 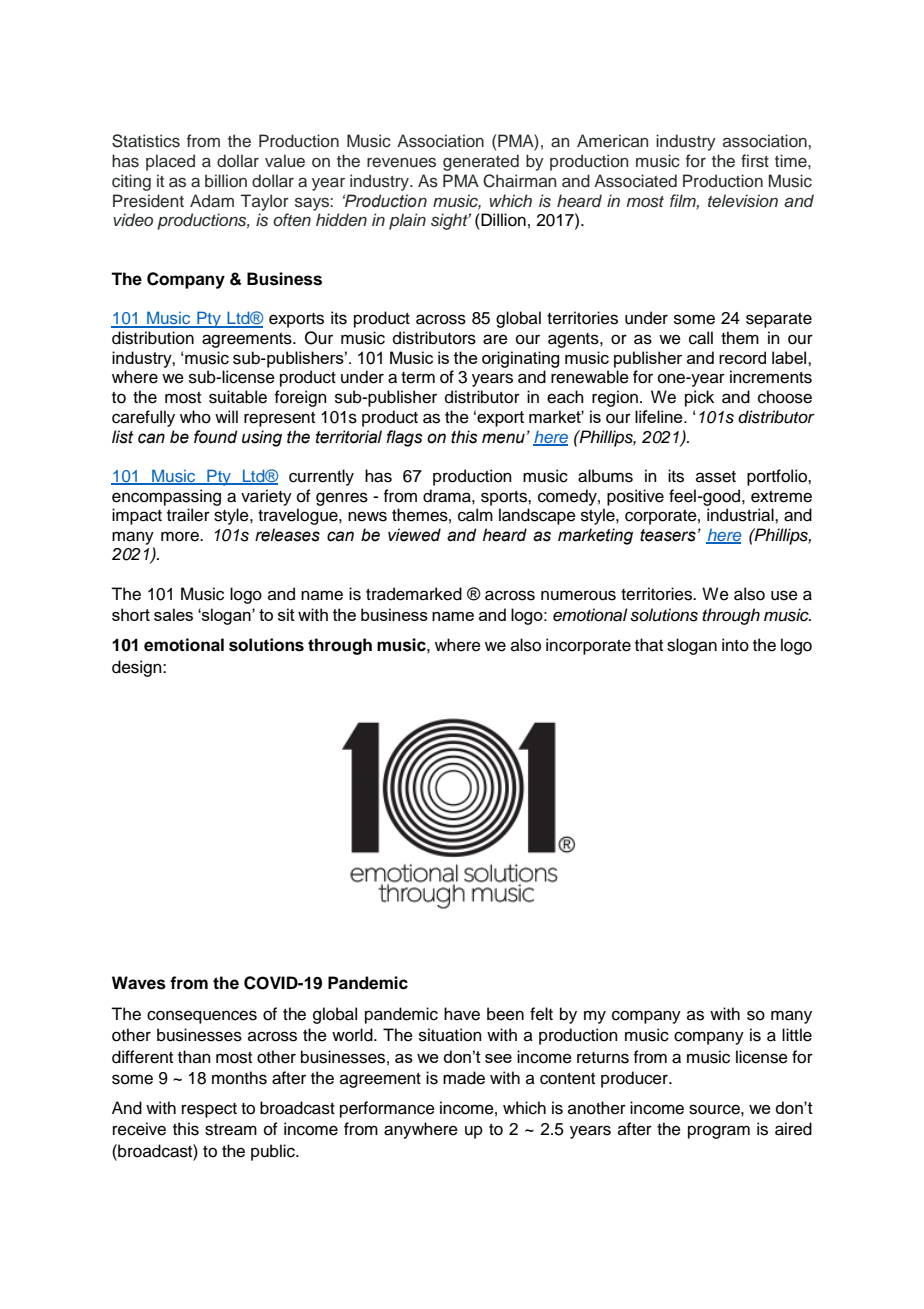 What do you see at coordinates (414, 594) in the document?
I see `trademarked` at bounding box center [414, 594].
